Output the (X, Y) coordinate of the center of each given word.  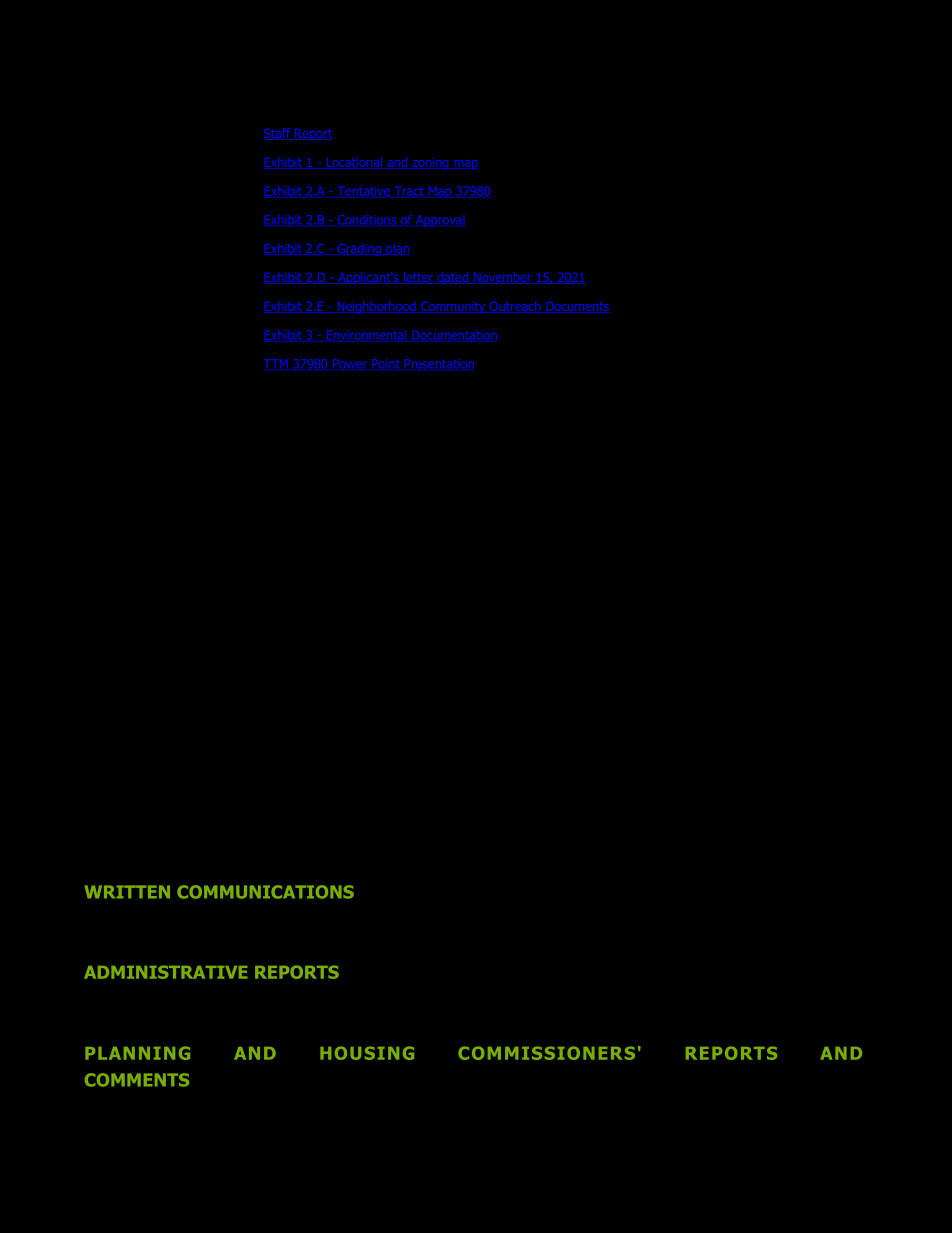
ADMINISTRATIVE (165, 972)
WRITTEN (127, 892)
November (503, 278)
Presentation (439, 364)
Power (350, 364)
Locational (354, 163)
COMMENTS (137, 1080)
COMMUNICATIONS (265, 892)
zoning (430, 164)
